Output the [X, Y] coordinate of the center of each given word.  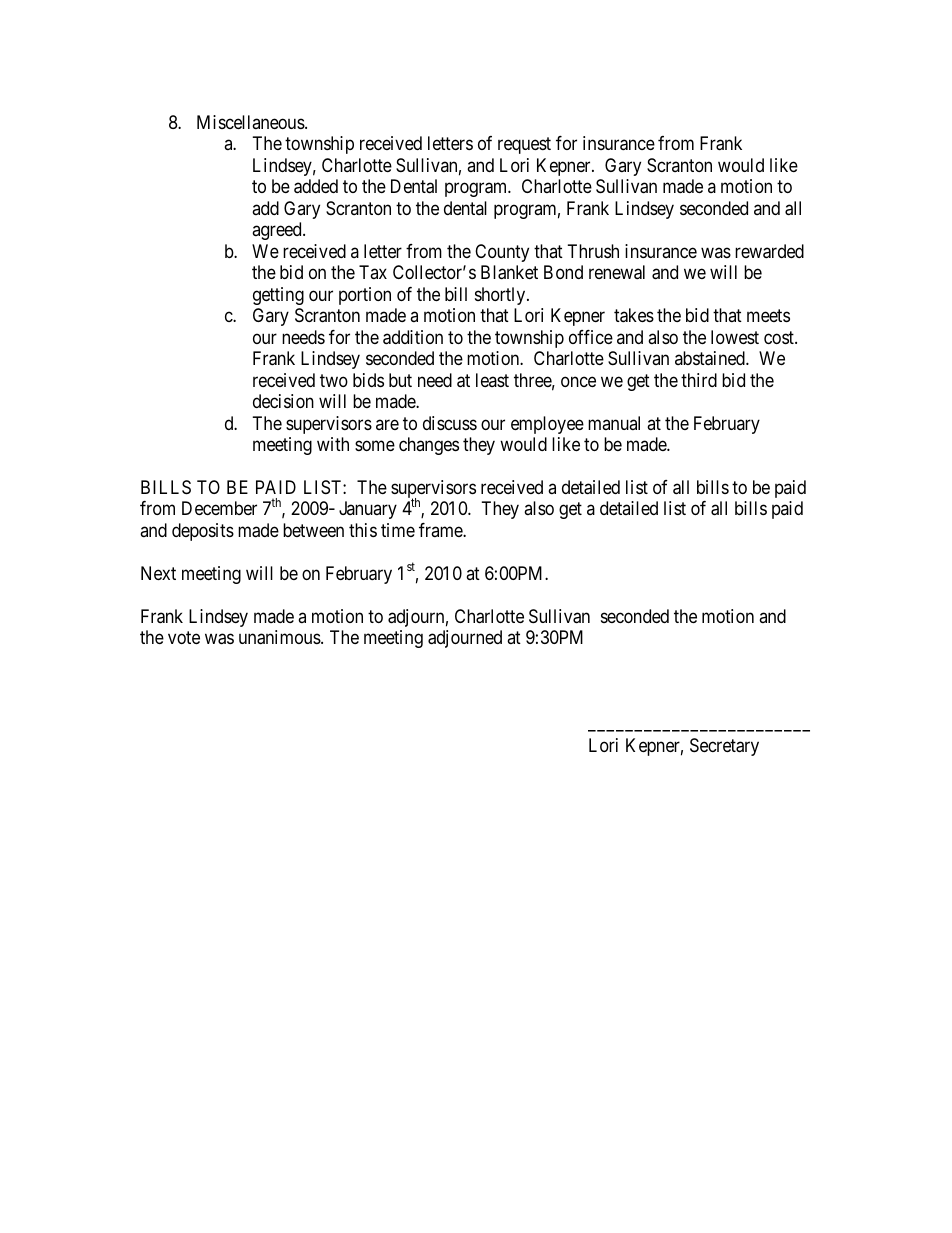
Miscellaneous [251, 122]
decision [283, 401]
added [316, 186]
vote [184, 638]
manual [614, 423]
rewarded [769, 251]
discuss [450, 423]
